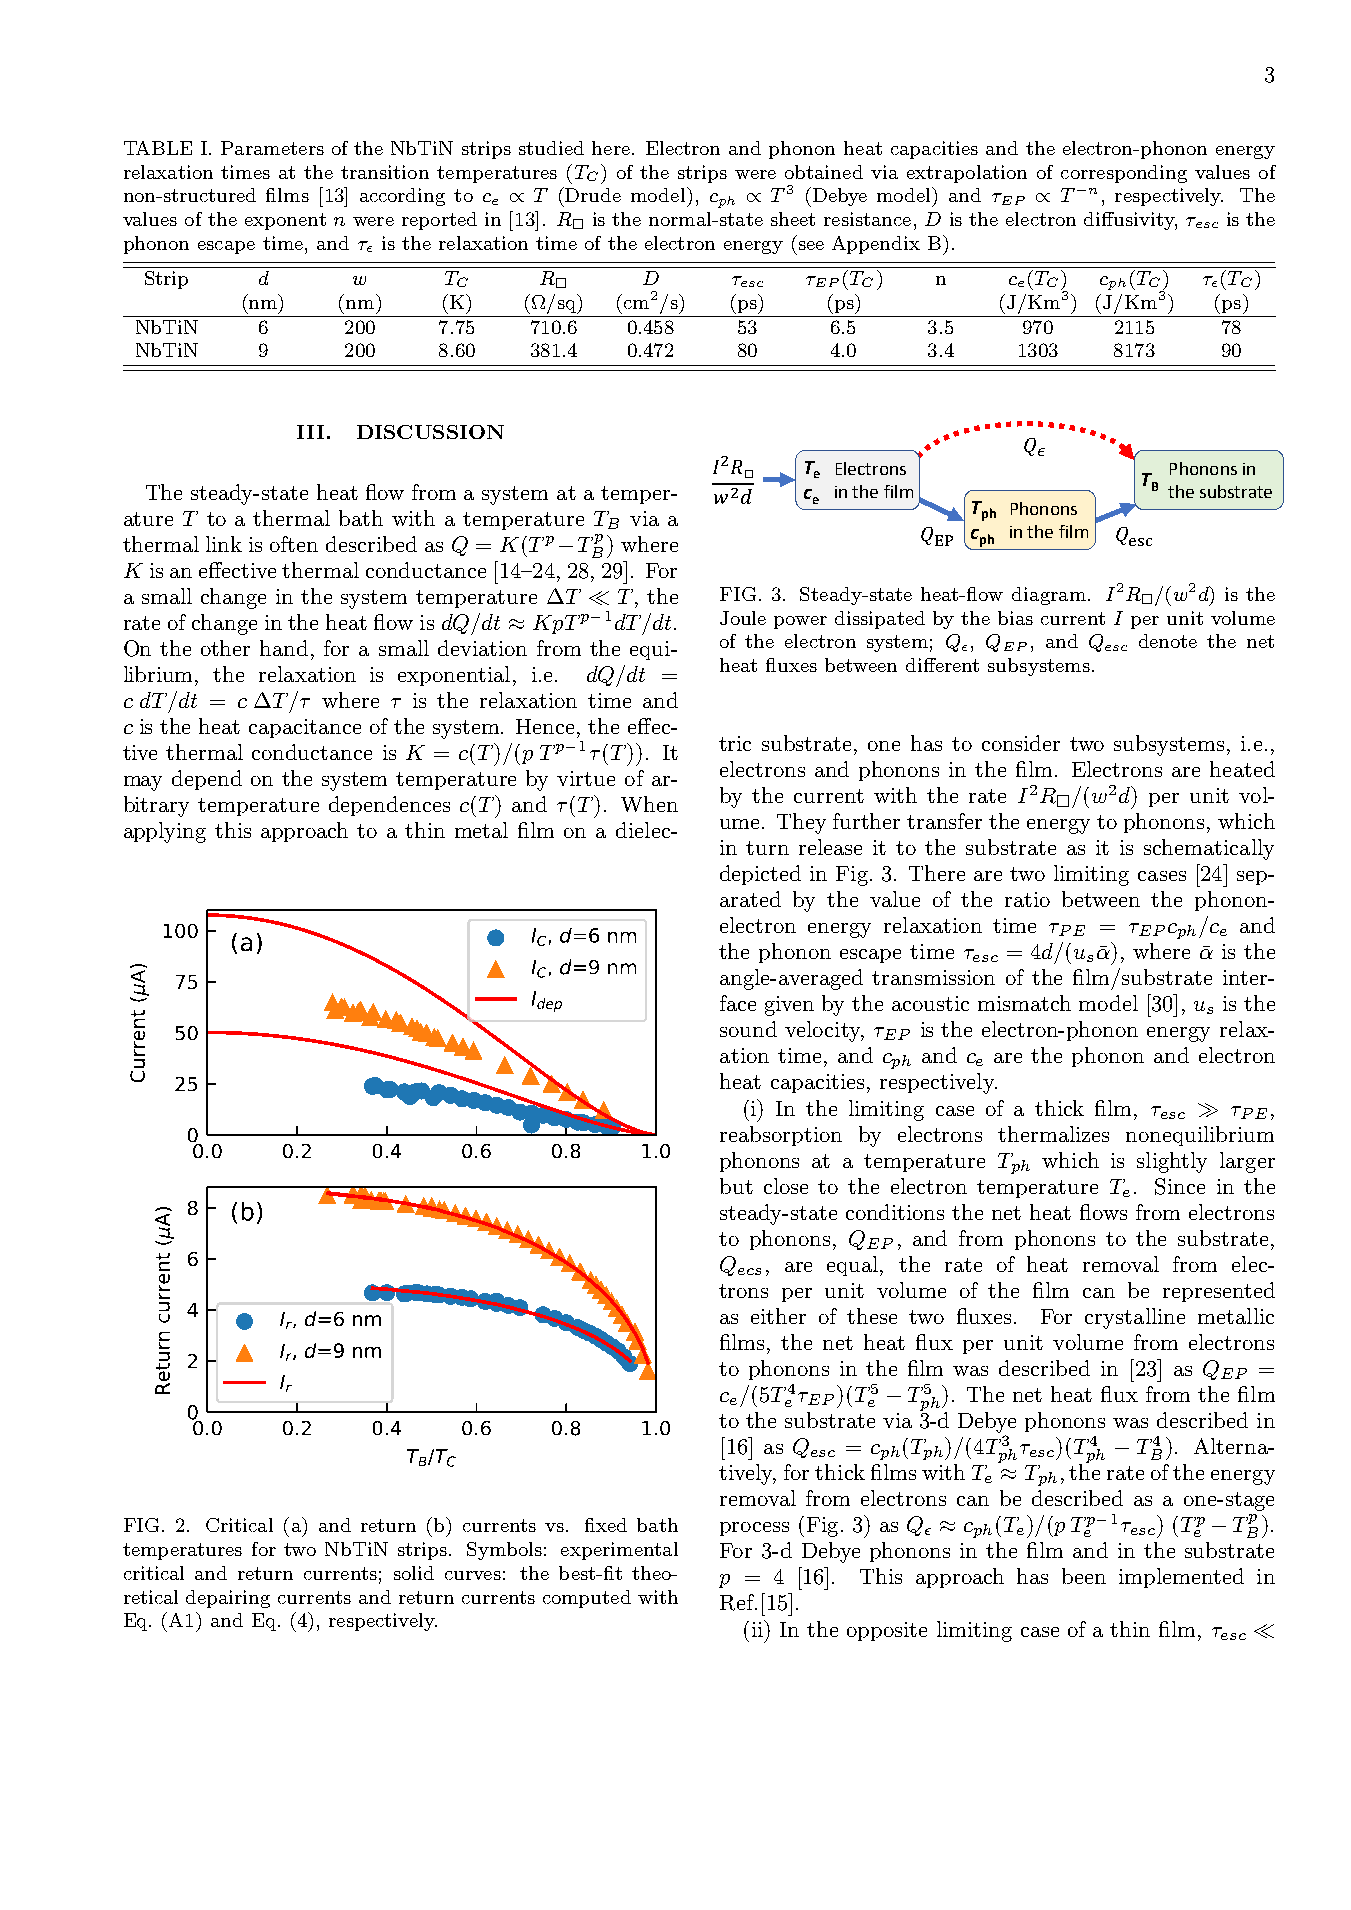  What do you see at coordinates (786, 1186) in the screenshot?
I see `close` at bounding box center [786, 1186].
